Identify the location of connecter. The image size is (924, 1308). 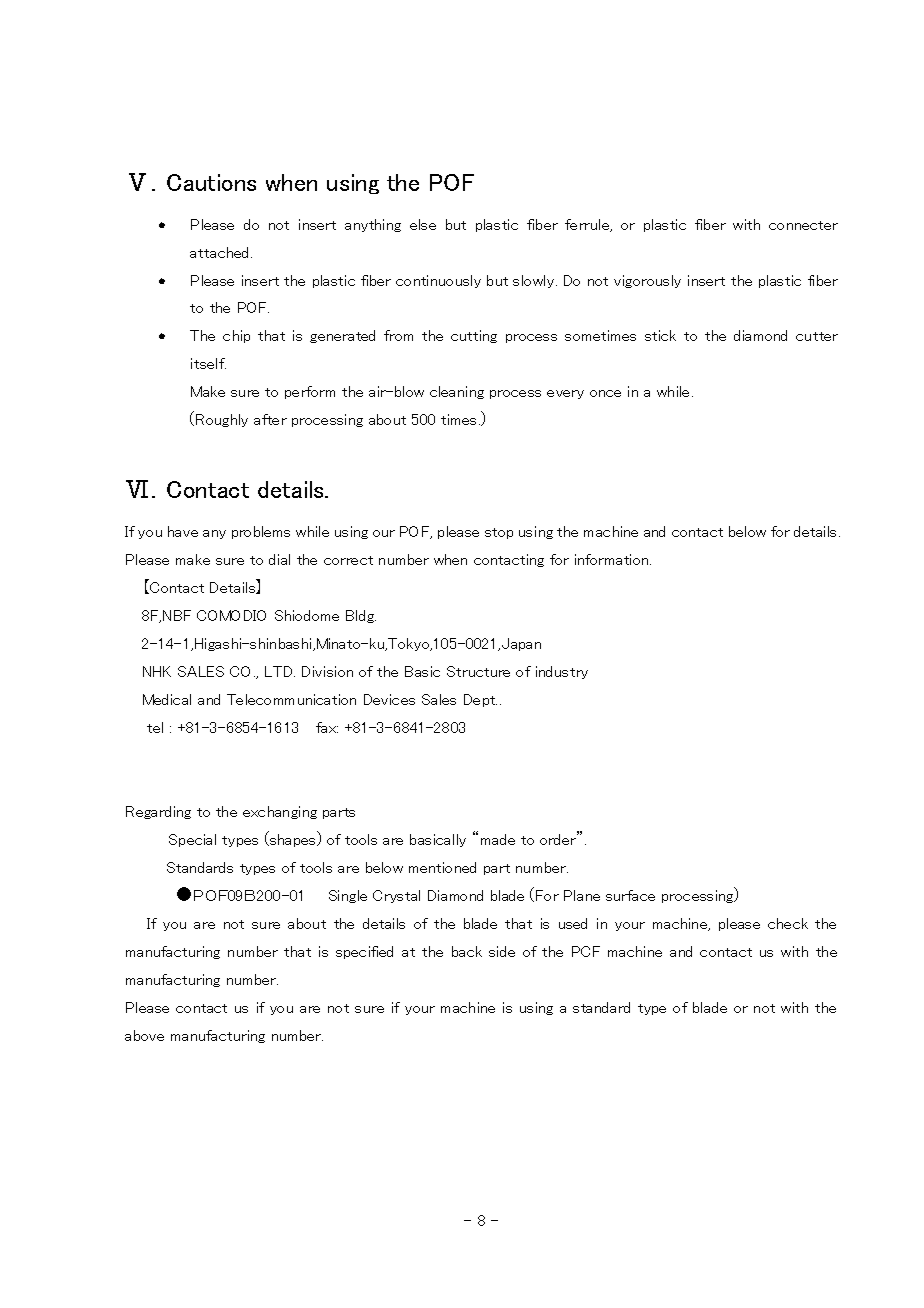
(803, 225).
